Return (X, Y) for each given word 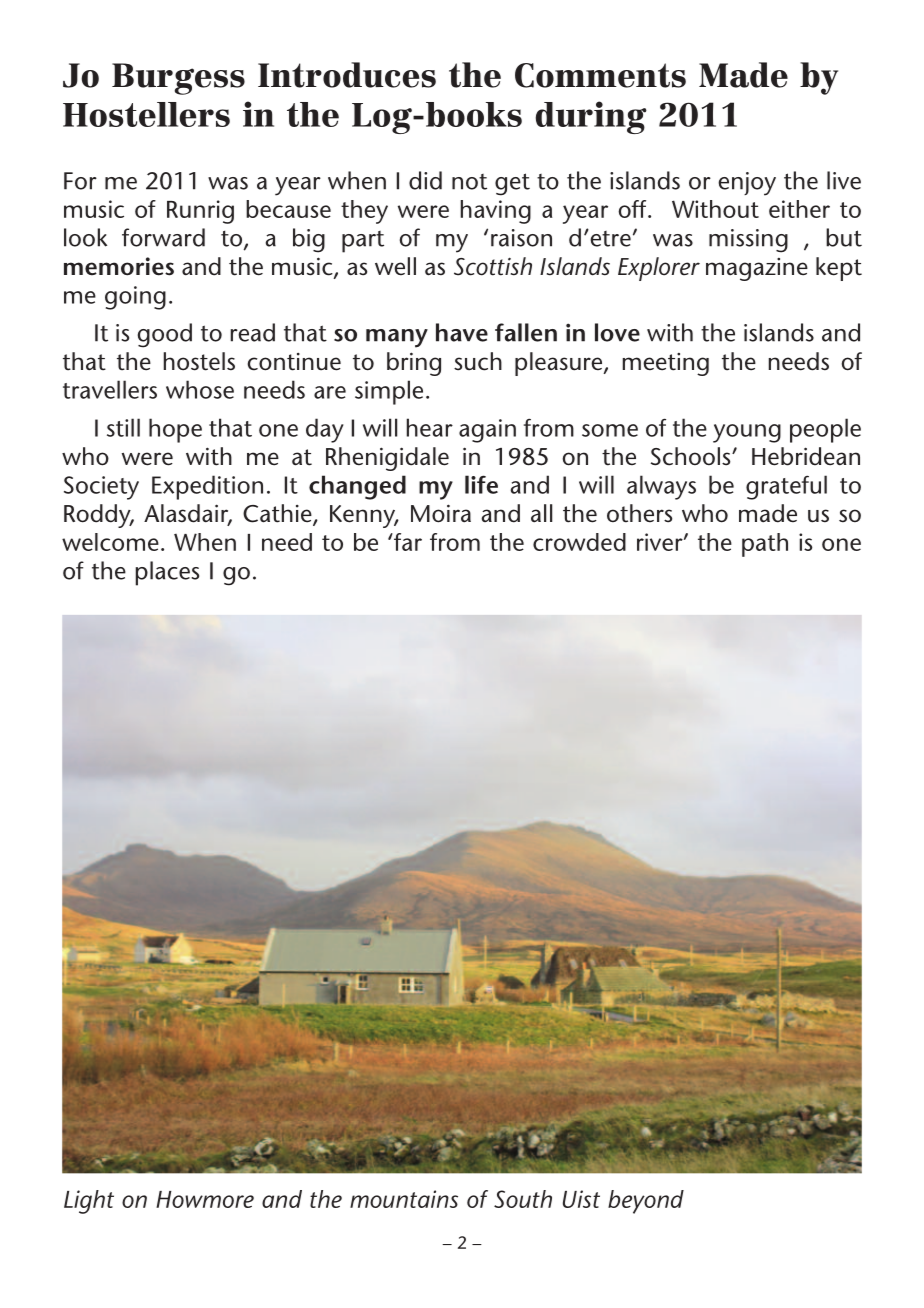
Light (89, 1202)
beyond (646, 1202)
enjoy (747, 184)
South (523, 1199)
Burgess (178, 79)
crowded (579, 542)
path (765, 545)
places (167, 573)
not (469, 182)
